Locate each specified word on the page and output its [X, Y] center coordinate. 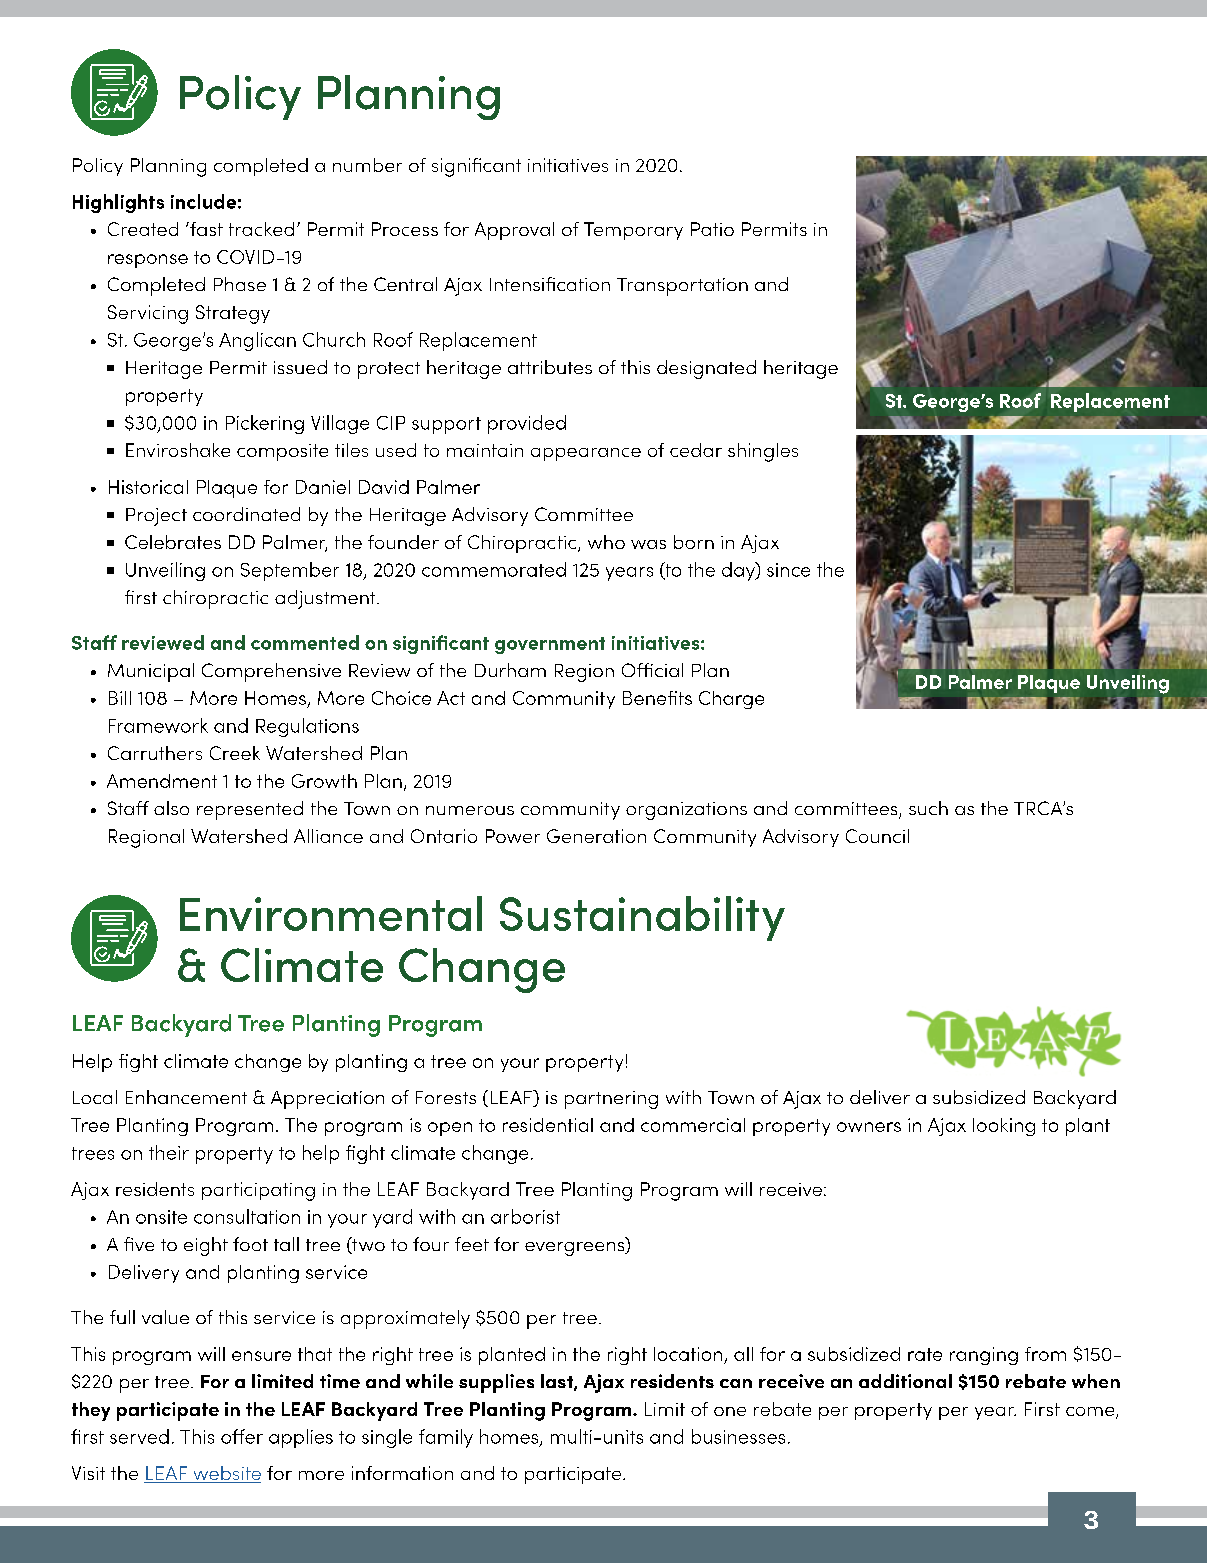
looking [1004, 1127]
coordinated [246, 514]
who [606, 542]
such [928, 808]
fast [205, 229]
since [788, 570]
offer [242, 1436]
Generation [596, 836]
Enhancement [186, 1097]
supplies [496, 1383]
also [171, 808]
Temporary [633, 231]
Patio [712, 229]
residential [548, 1125]
